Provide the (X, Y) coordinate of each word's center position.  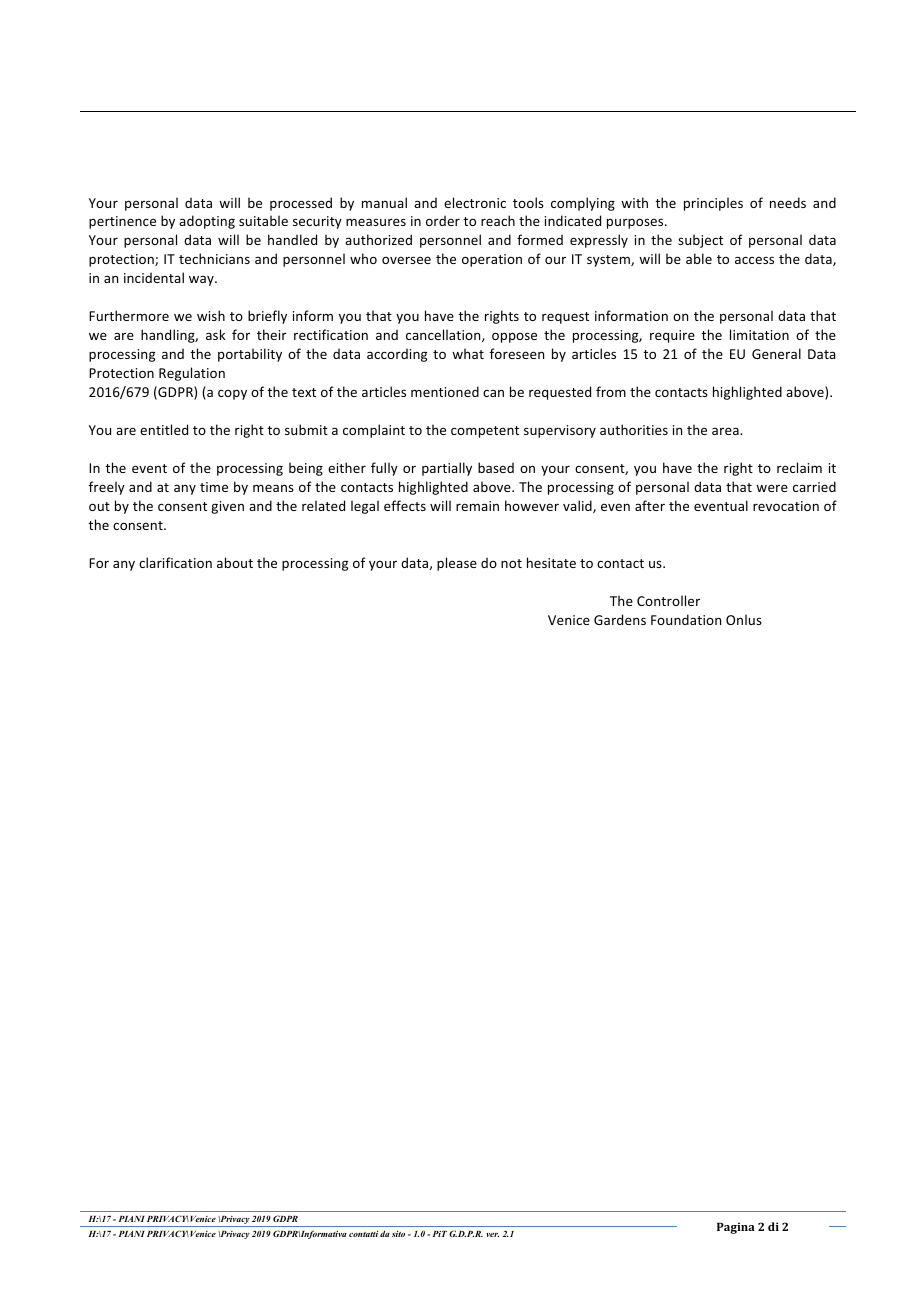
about (235, 562)
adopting (207, 222)
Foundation (686, 619)
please (457, 564)
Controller (668, 600)
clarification (175, 562)
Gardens (620, 619)
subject (700, 241)
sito (398, 1233)
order (443, 220)
